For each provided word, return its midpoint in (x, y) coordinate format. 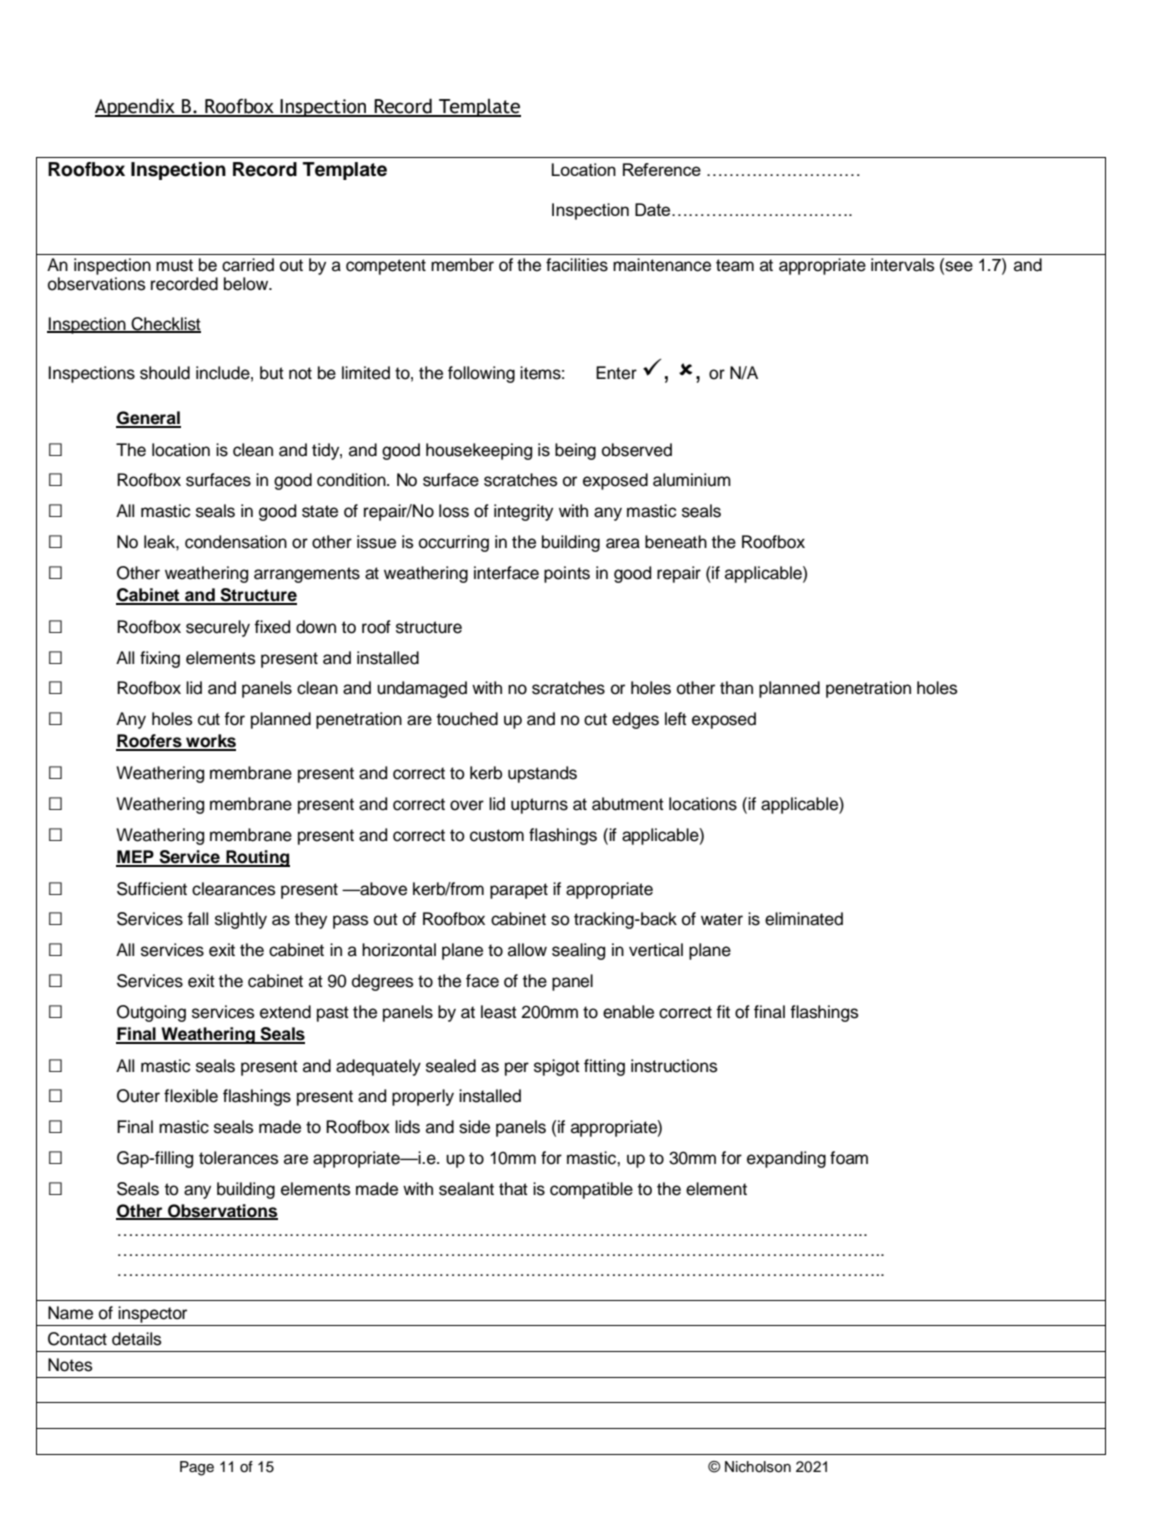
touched (467, 719)
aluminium (692, 480)
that (513, 1189)
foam (849, 1158)
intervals (903, 265)
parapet (519, 891)
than (736, 688)
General (148, 419)
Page (197, 1468)
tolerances (239, 1158)
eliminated (804, 919)
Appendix (136, 107)
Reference (662, 169)
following (481, 374)
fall (197, 919)
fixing (160, 659)
